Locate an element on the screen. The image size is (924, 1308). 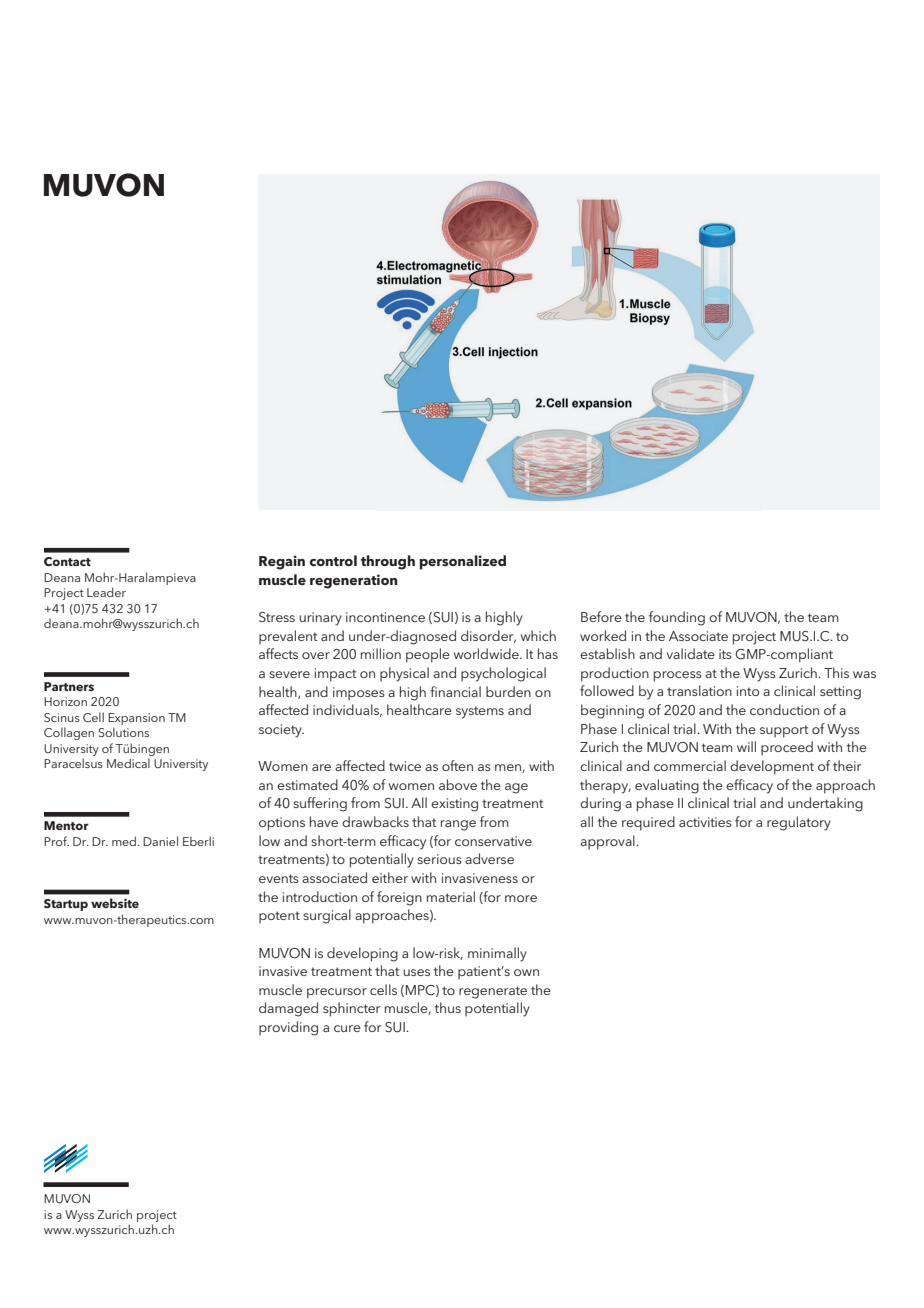
support is located at coordinates (784, 731).
